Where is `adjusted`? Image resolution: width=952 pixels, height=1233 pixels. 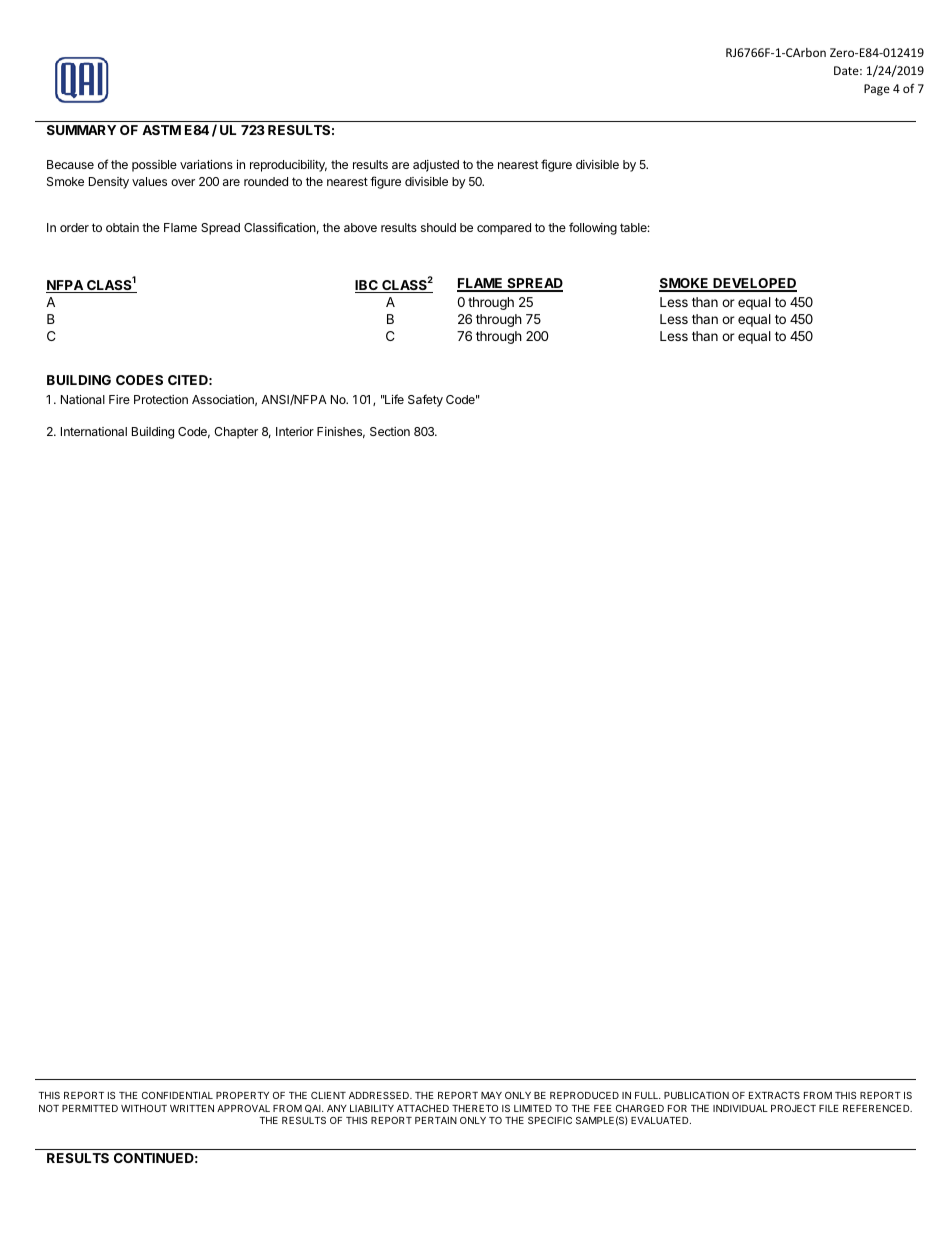
adjusted is located at coordinates (436, 166).
